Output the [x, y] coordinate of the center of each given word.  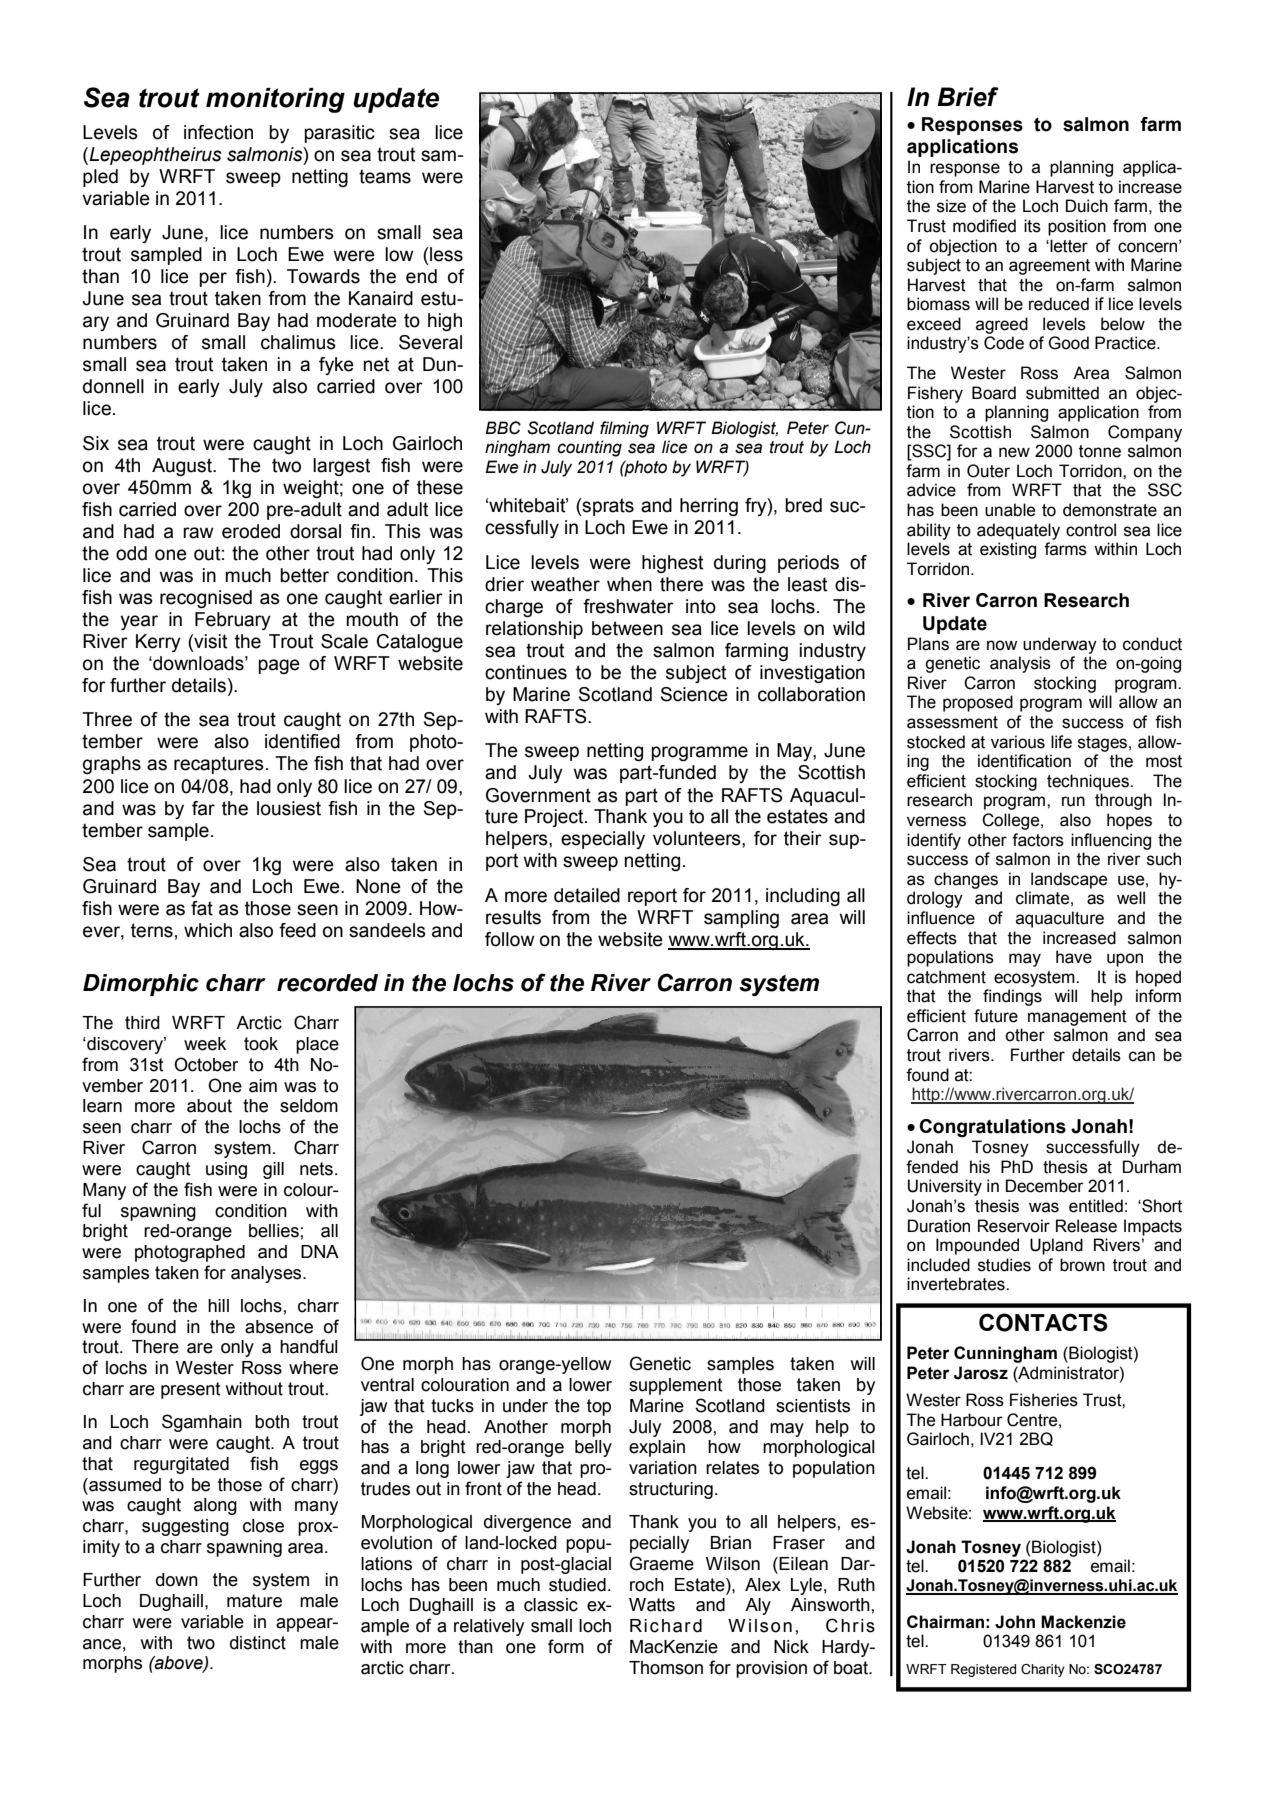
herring [709, 507]
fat [202, 908]
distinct [258, 1643]
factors [1038, 840]
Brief [968, 97]
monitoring [275, 100]
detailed [587, 895]
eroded [251, 531]
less [446, 254]
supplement [676, 1386]
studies [1004, 1265]
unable [1010, 510]
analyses [267, 1274]
